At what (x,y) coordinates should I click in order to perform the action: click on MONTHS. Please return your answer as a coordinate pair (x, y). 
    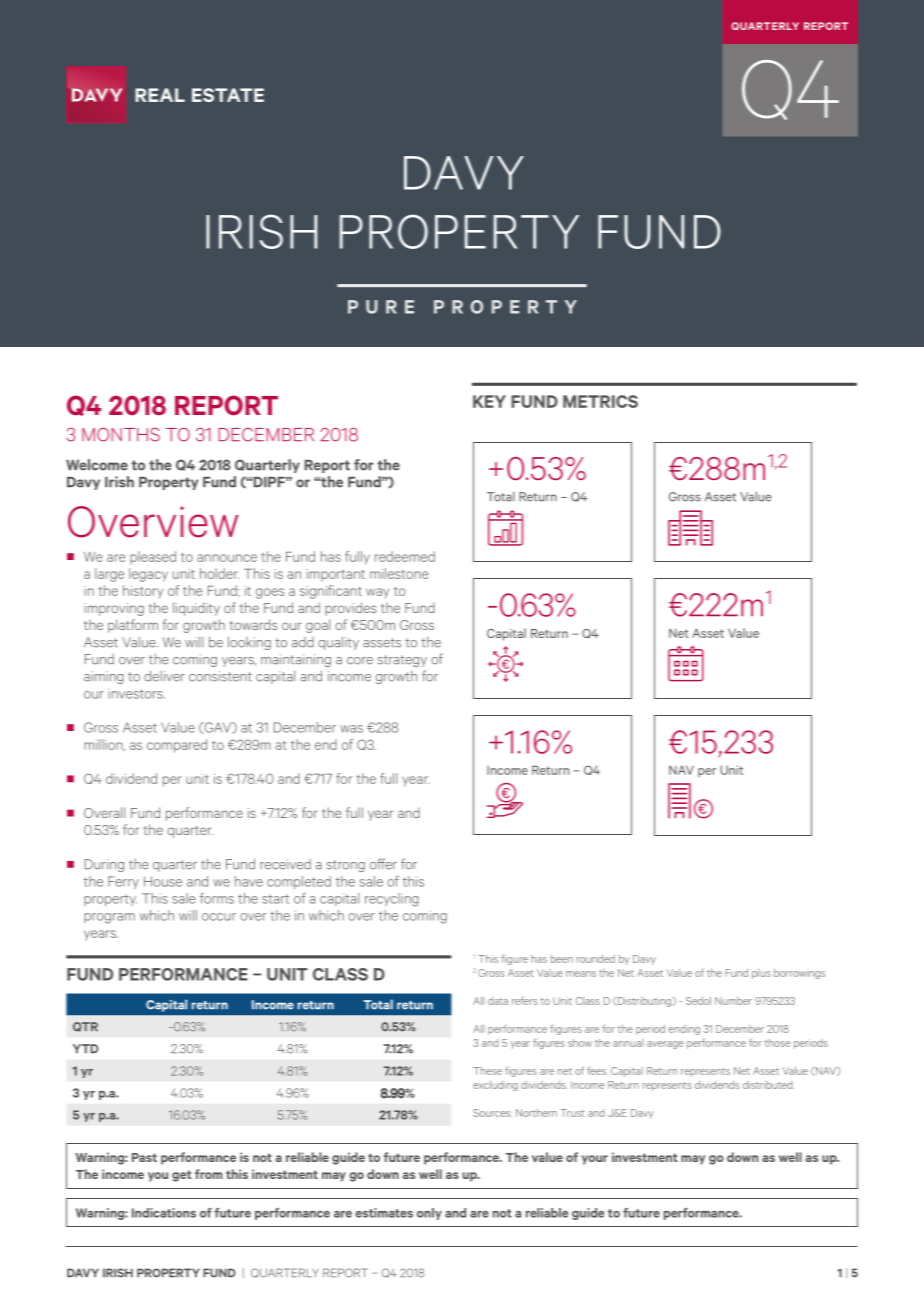
    Looking at the image, I should click on (121, 435).
